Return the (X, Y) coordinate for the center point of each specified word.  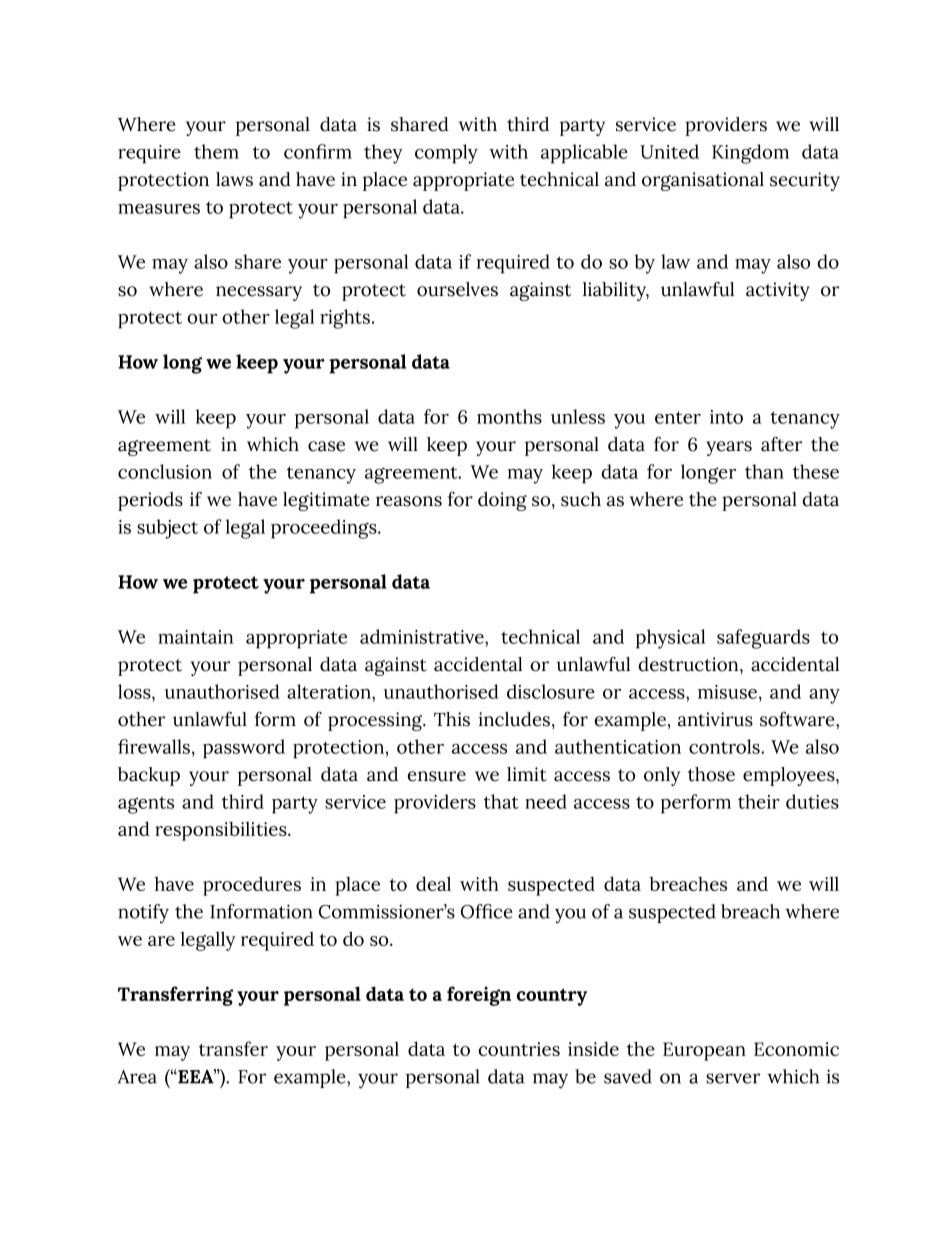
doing (502, 501)
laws (234, 179)
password (244, 749)
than (764, 471)
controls (725, 746)
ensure (436, 776)
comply (446, 154)
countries (519, 1049)
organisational (703, 181)
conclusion (165, 471)
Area (137, 1077)
